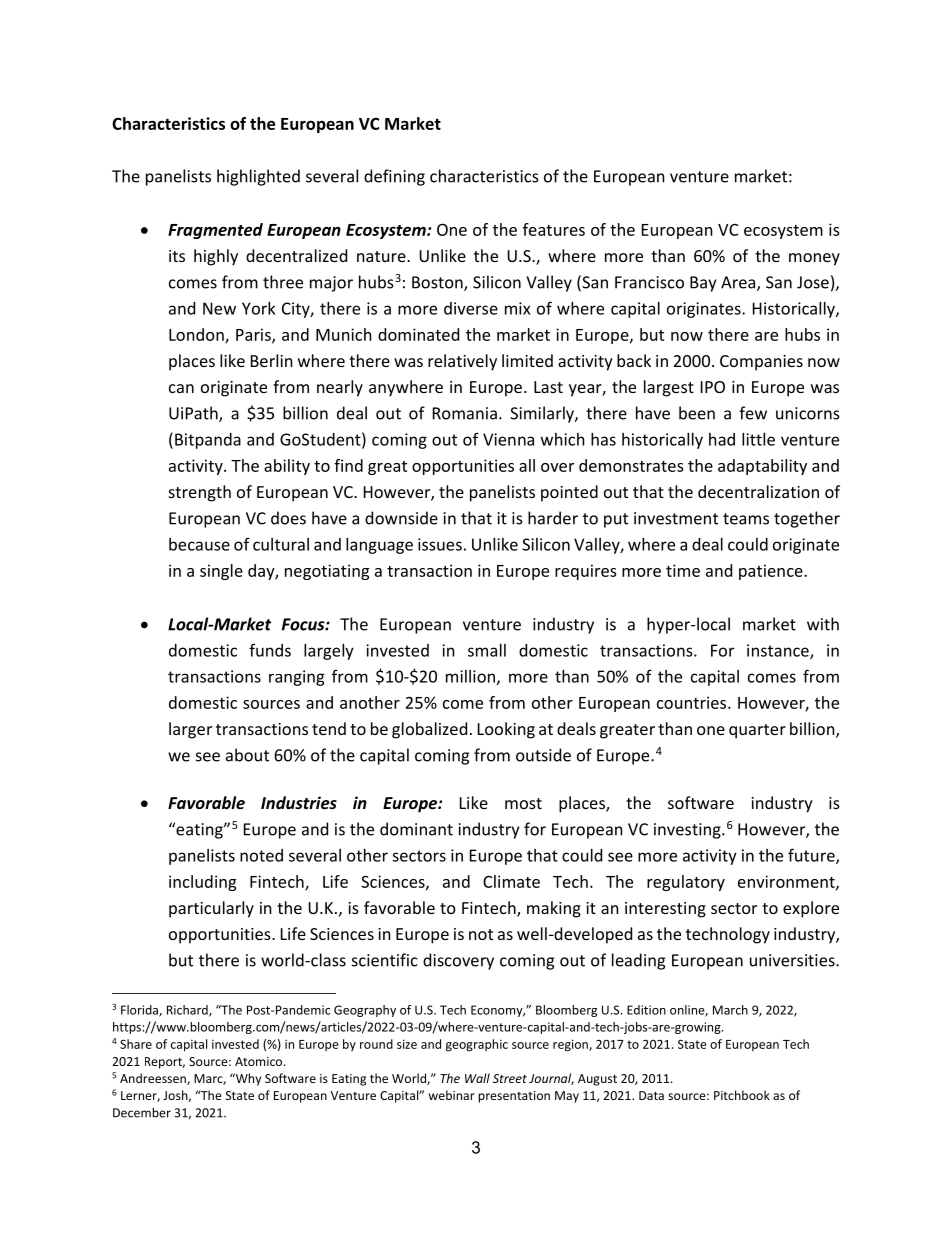 This page has height=1233, width=952. Describe the element at coordinates (270, 650) in the page. I see `funds` at that location.
